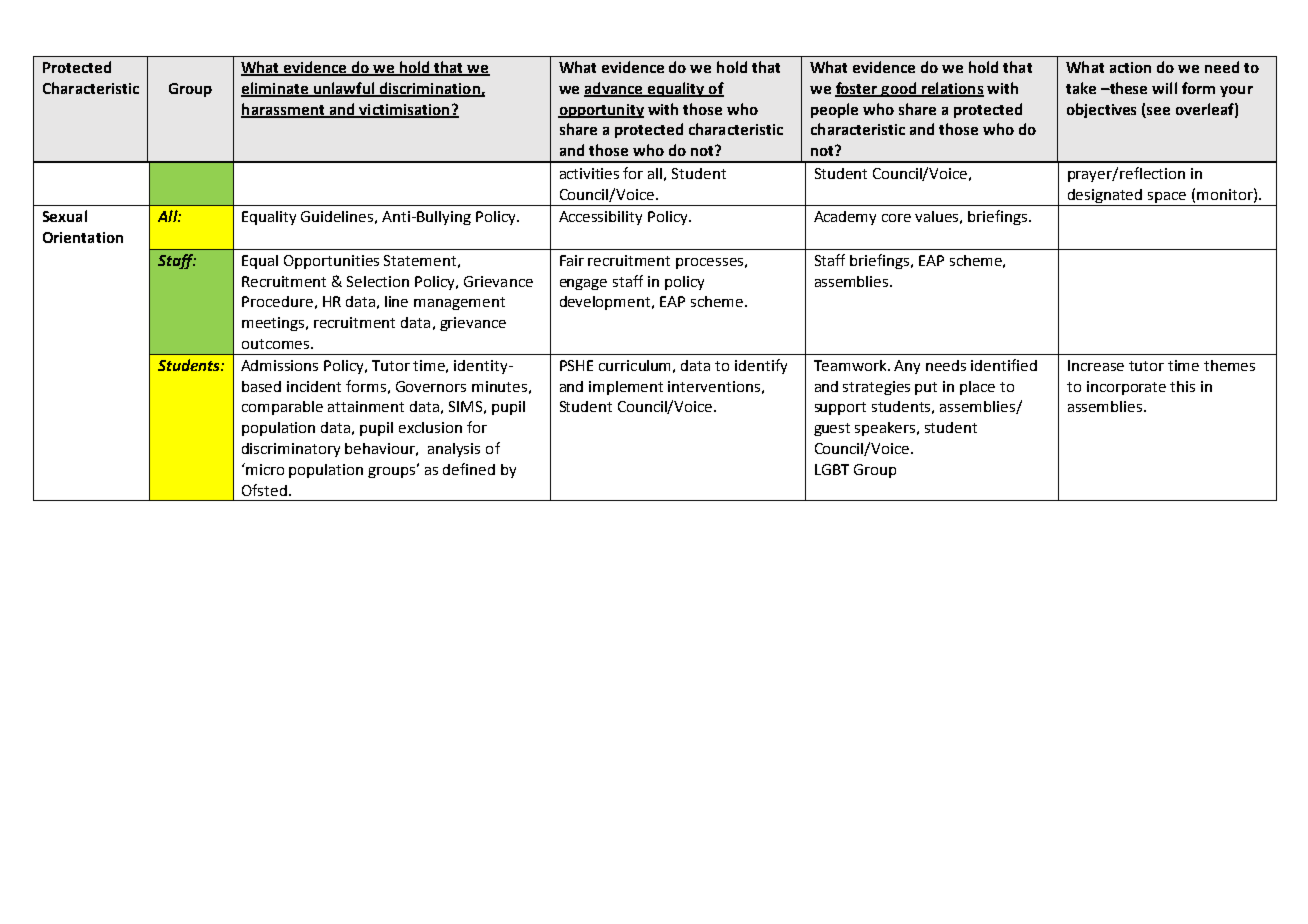  I want to click on LGBT, so click(832, 469).
